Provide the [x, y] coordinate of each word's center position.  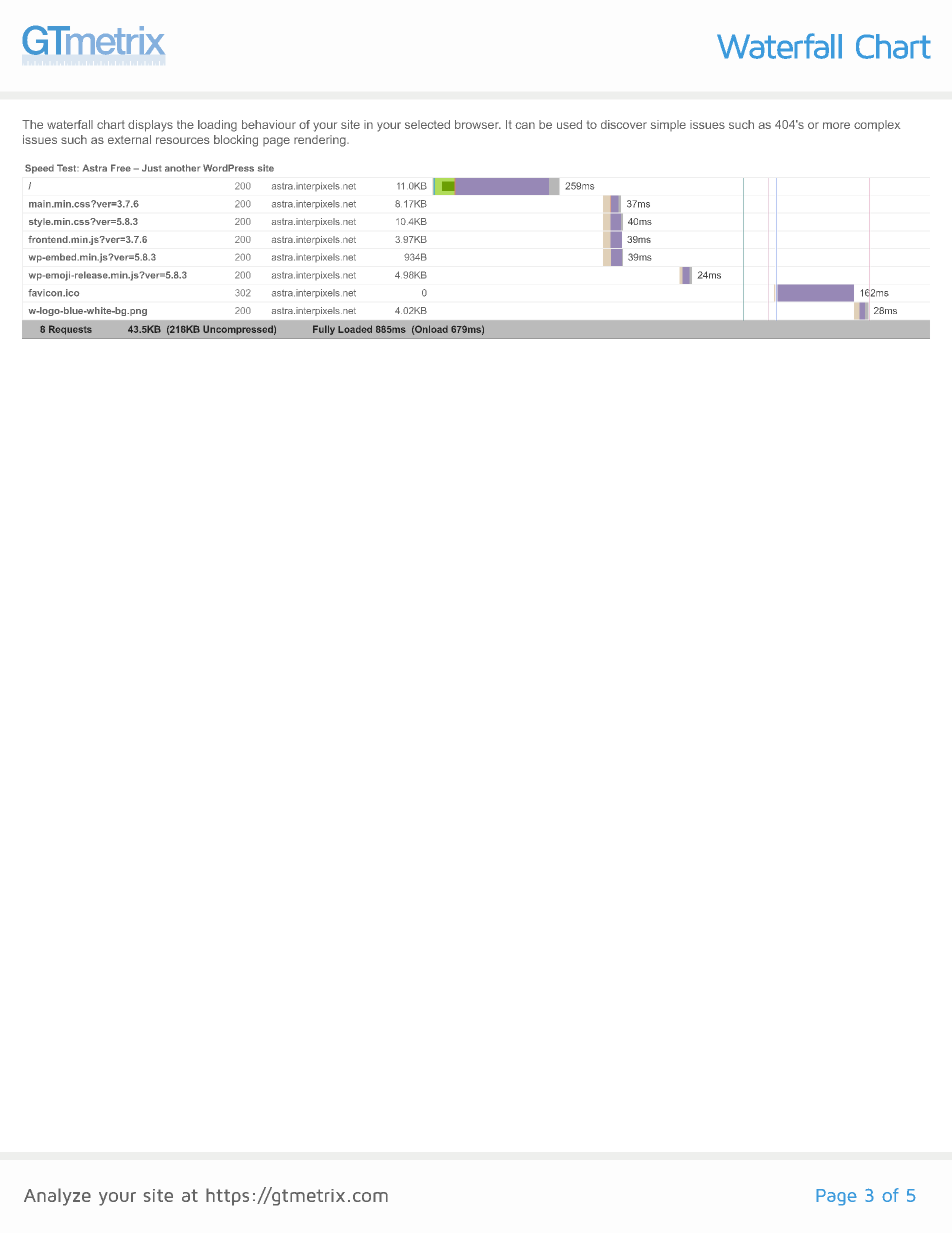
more [836, 125]
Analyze [57, 1197]
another [182, 168]
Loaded [355, 329]
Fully [324, 330]
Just [151, 168]
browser [478, 124]
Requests [70, 330]
